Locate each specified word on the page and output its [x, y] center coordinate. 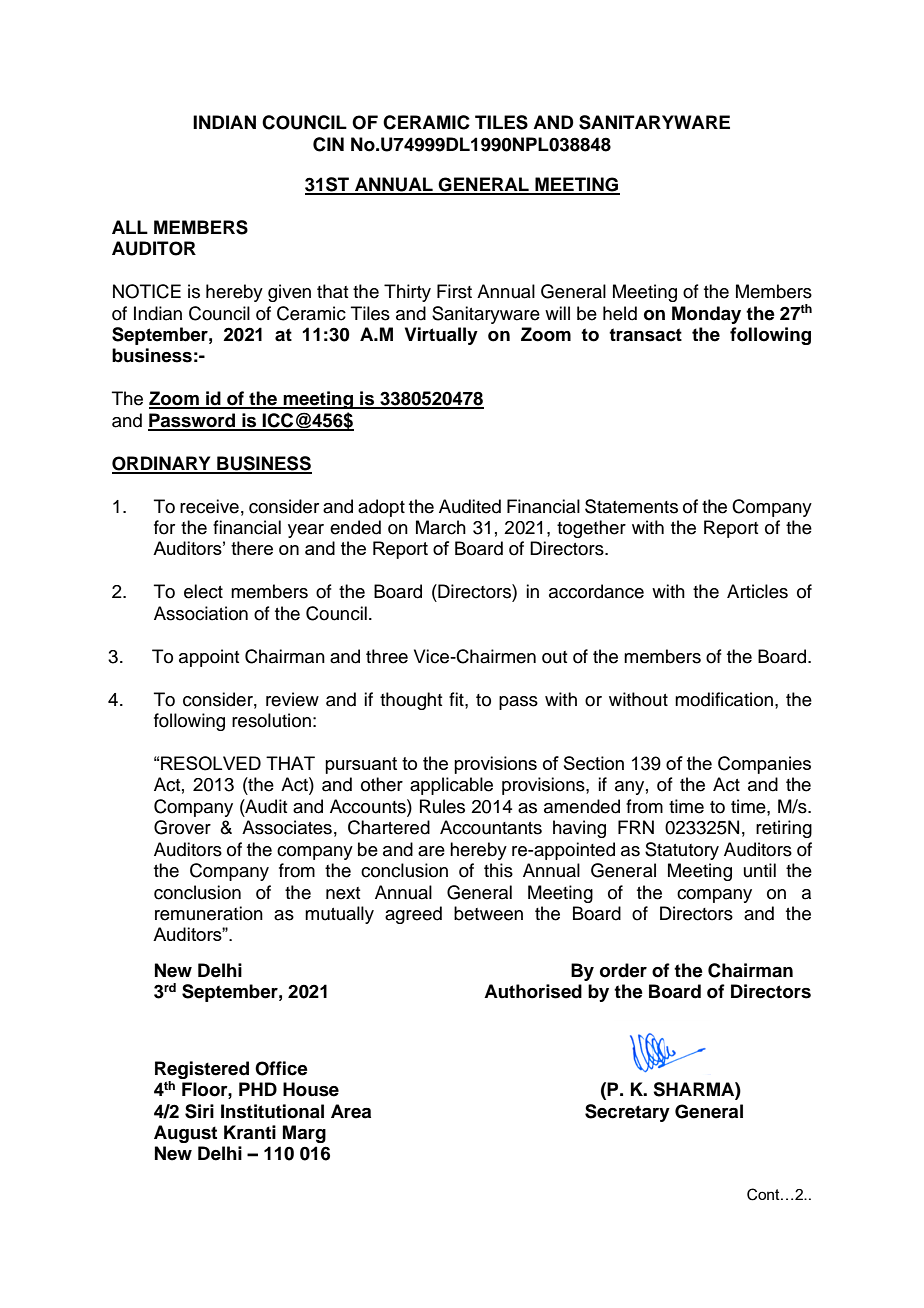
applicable [451, 786]
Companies [764, 765]
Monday [706, 315]
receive [209, 506]
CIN [328, 144]
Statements [631, 506]
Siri [199, 1111]
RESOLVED [211, 763]
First [454, 291]
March [441, 527]
